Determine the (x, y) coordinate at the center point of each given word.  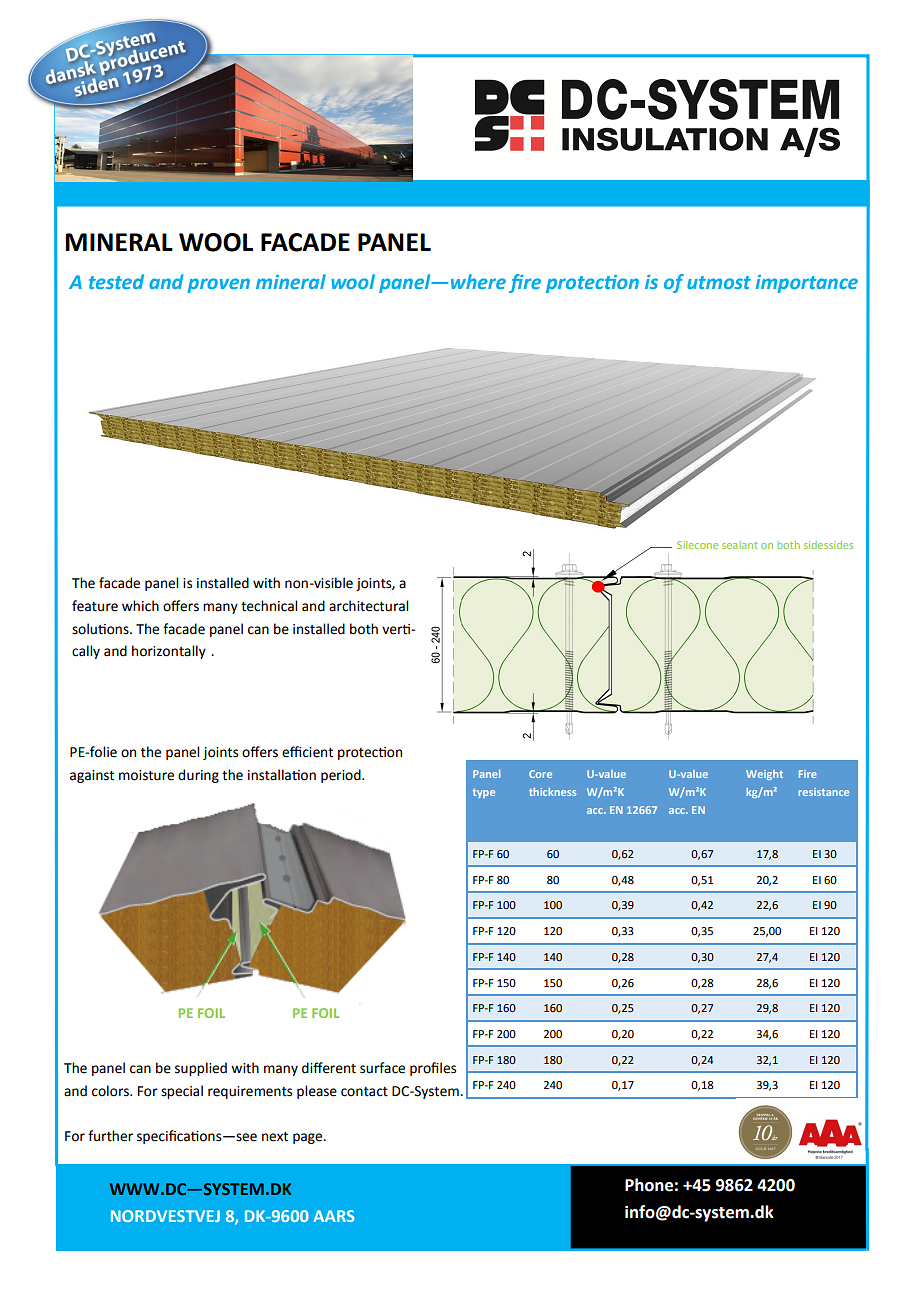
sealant (740, 545)
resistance (824, 792)
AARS (334, 1216)
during (198, 776)
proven (219, 285)
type (484, 793)
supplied (201, 1069)
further (110, 1136)
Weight (764, 775)
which (140, 606)
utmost (719, 282)
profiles (433, 1069)
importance (807, 284)
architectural (368, 606)
